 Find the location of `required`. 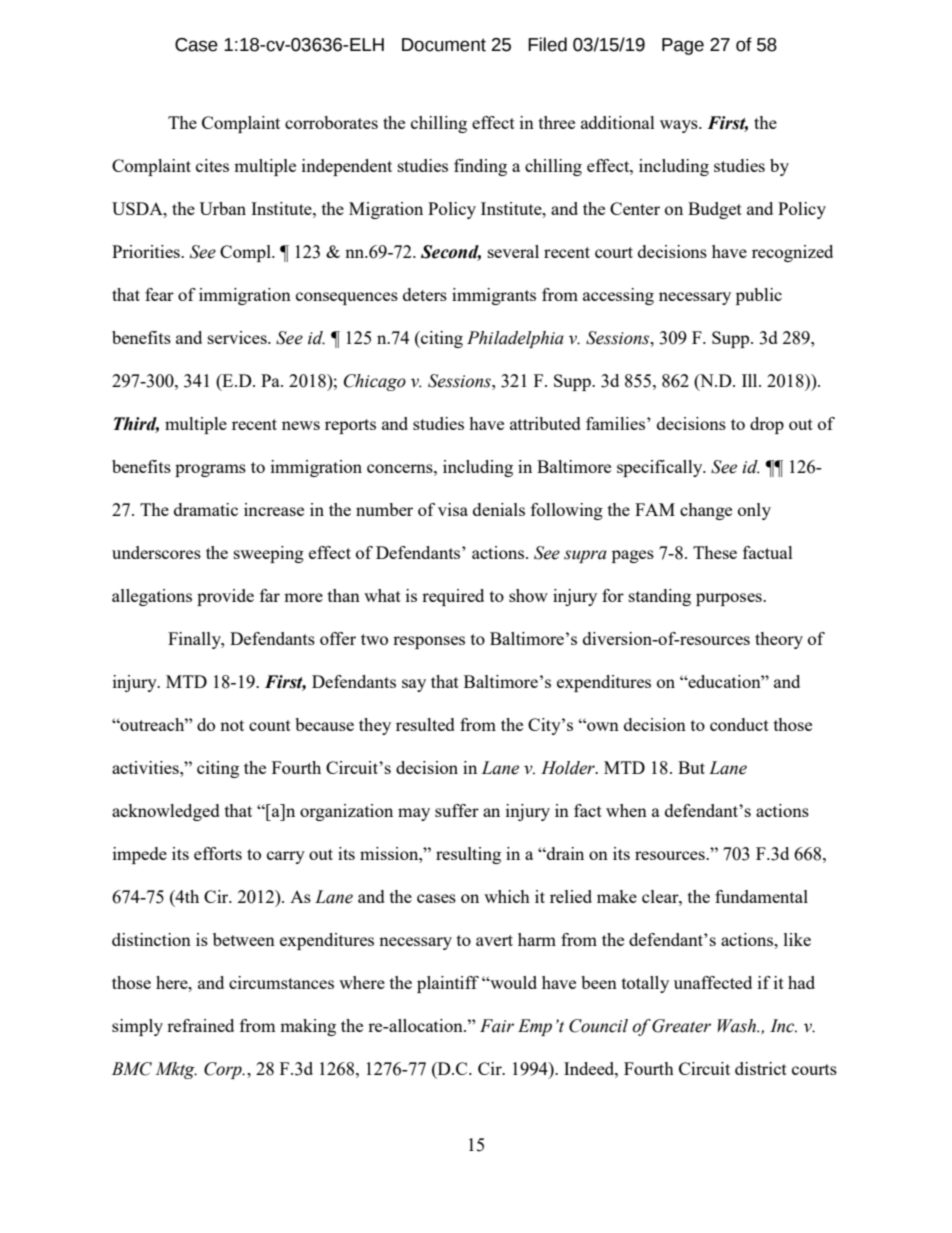

required is located at coordinates (453, 597).
